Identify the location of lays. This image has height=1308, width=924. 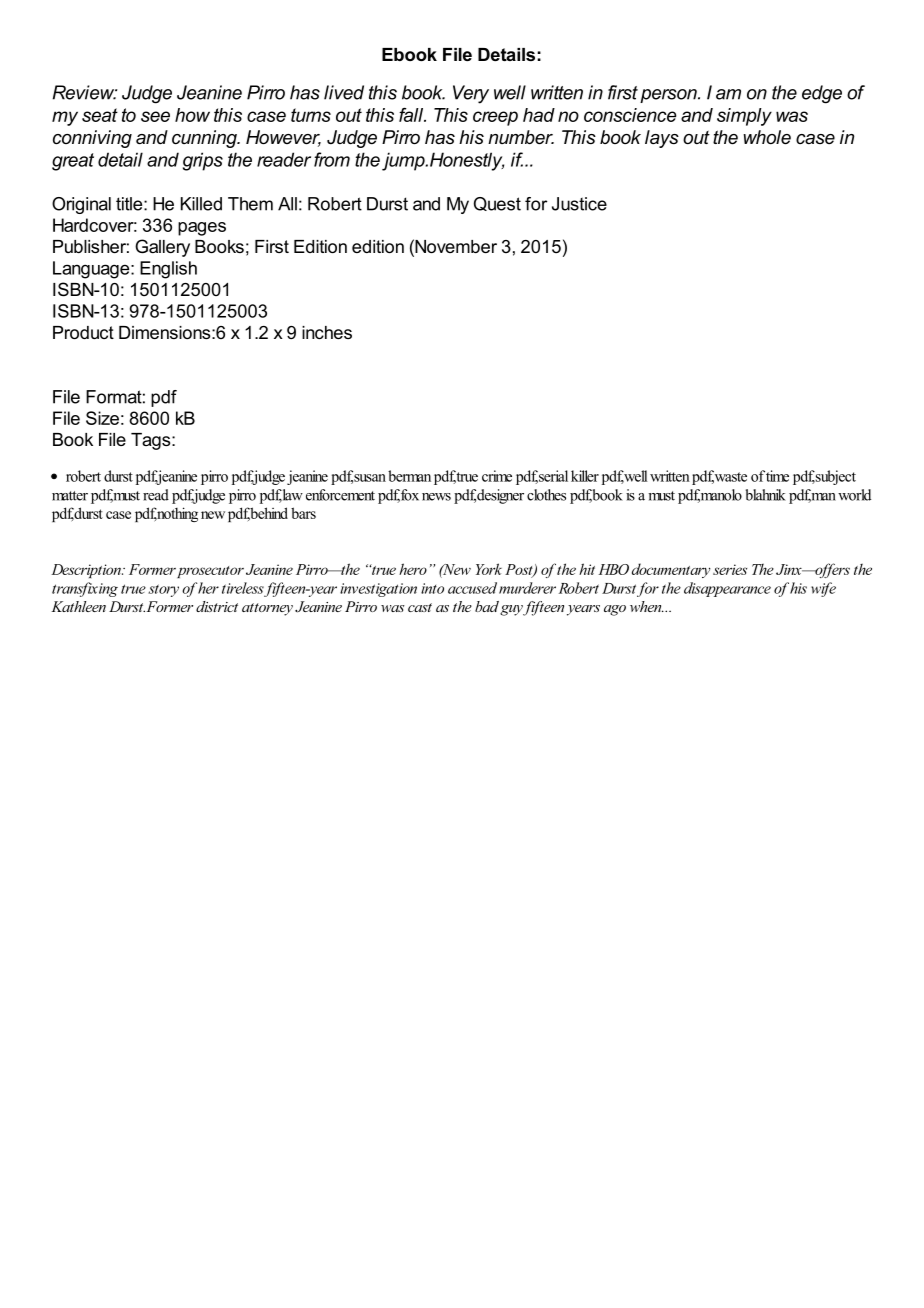
(662, 139).
